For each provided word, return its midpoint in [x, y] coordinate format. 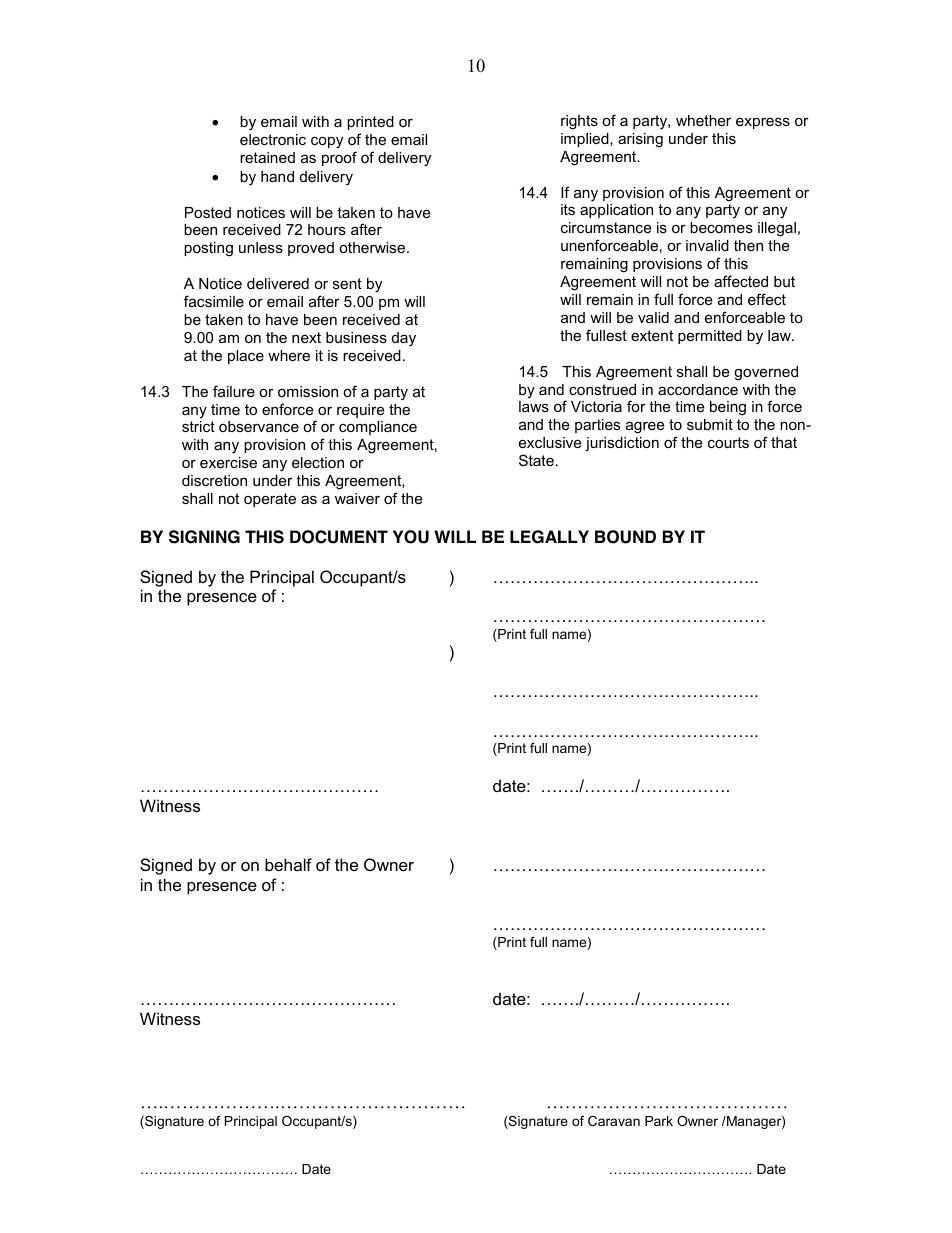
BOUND [625, 537]
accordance [698, 389]
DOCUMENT [339, 537]
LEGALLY [549, 537]
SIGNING [204, 537]
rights [579, 122]
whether [703, 120]
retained [267, 157]
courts [728, 442]
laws [534, 406]
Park [659, 1121]
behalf [288, 864]
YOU [411, 537]
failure [234, 391]
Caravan [614, 1121]
